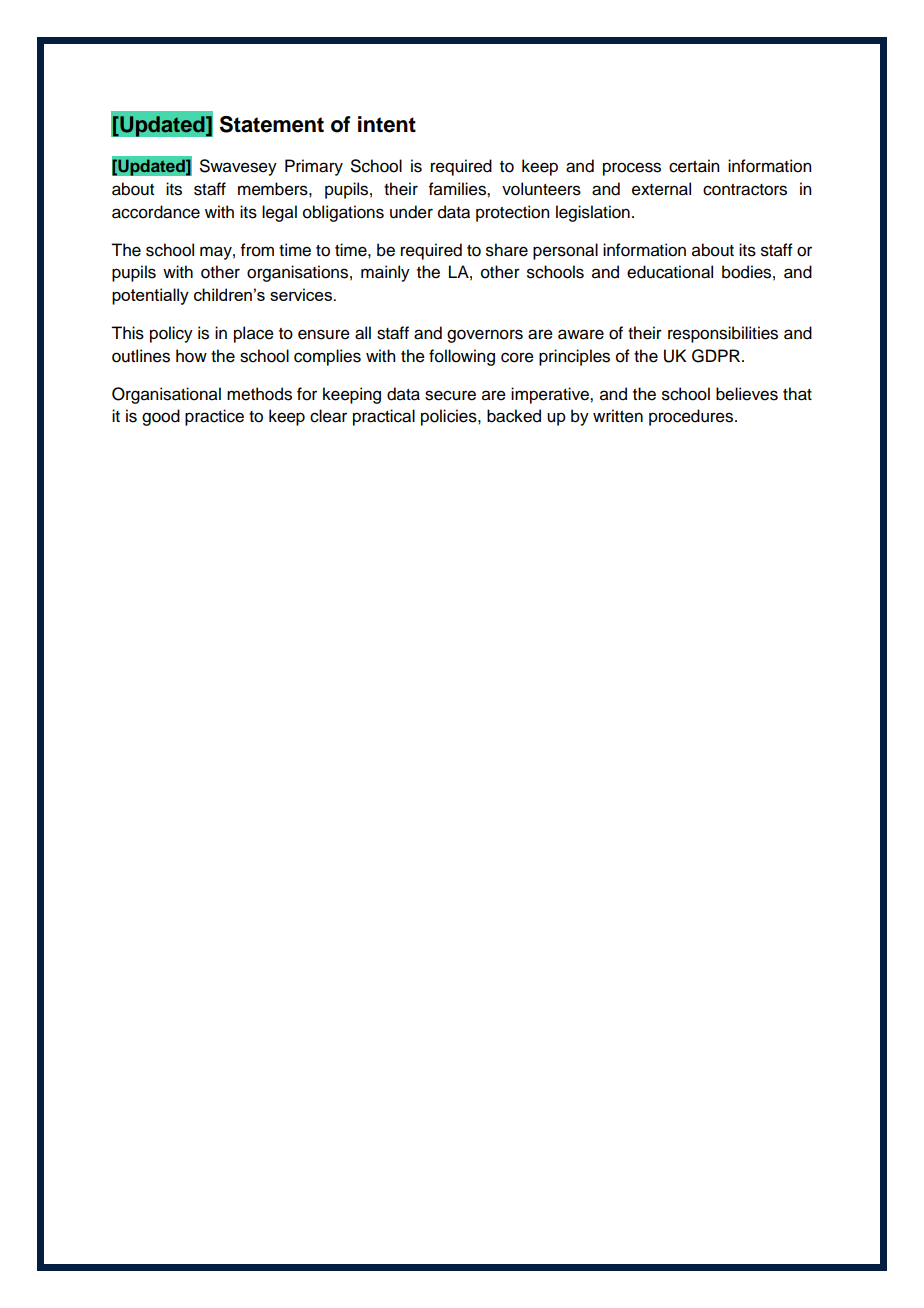 The width and height of the page is (924, 1308). Describe the element at coordinates (385, 273) in the page. I see `mainly` at that location.
